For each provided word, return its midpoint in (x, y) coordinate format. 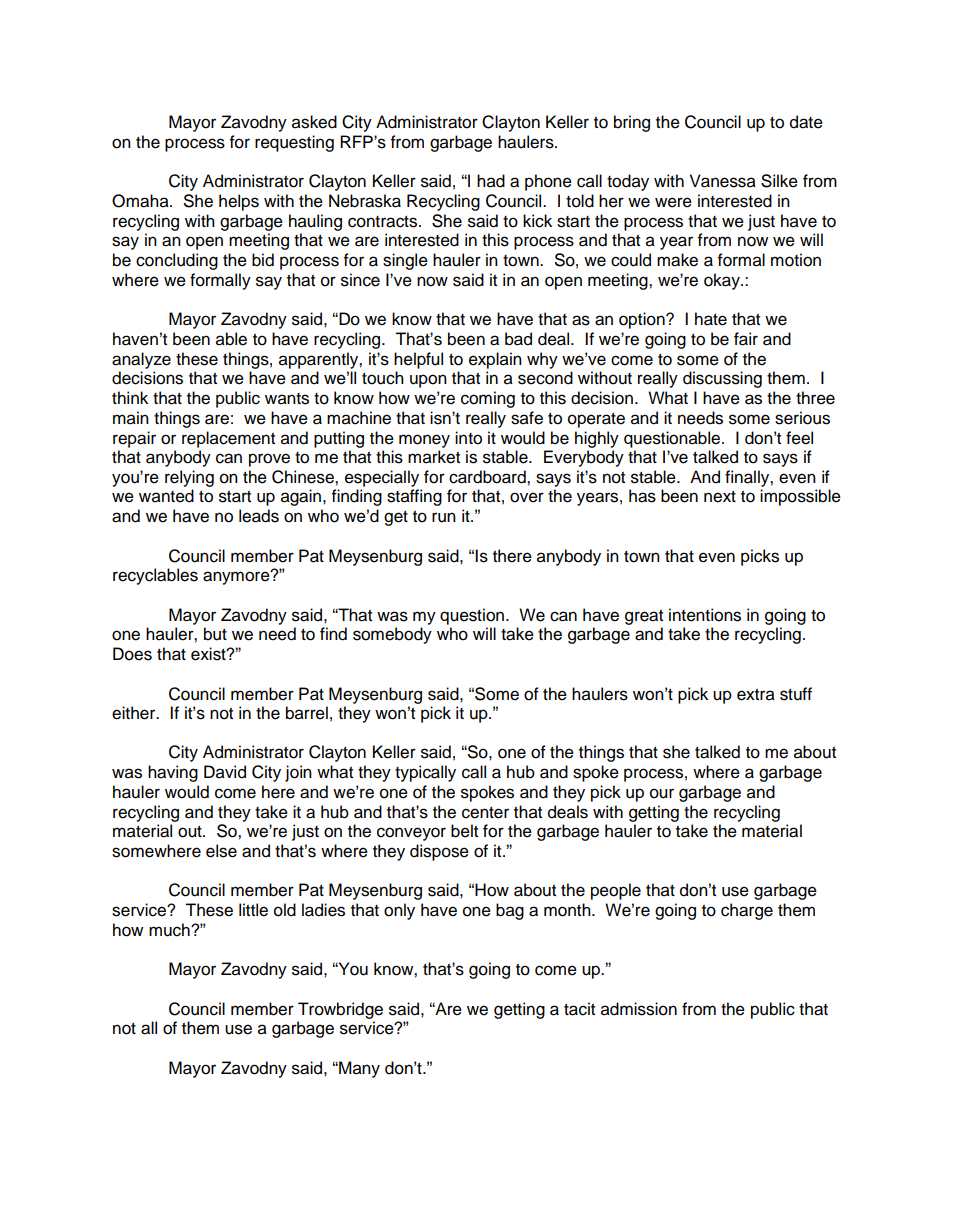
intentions (705, 615)
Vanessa (723, 181)
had (491, 181)
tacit (579, 1009)
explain (495, 360)
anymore (237, 577)
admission (639, 1009)
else (221, 851)
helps (239, 202)
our (662, 793)
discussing (722, 379)
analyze (141, 360)
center (485, 813)
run (444, 517)
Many (358, 1069)
